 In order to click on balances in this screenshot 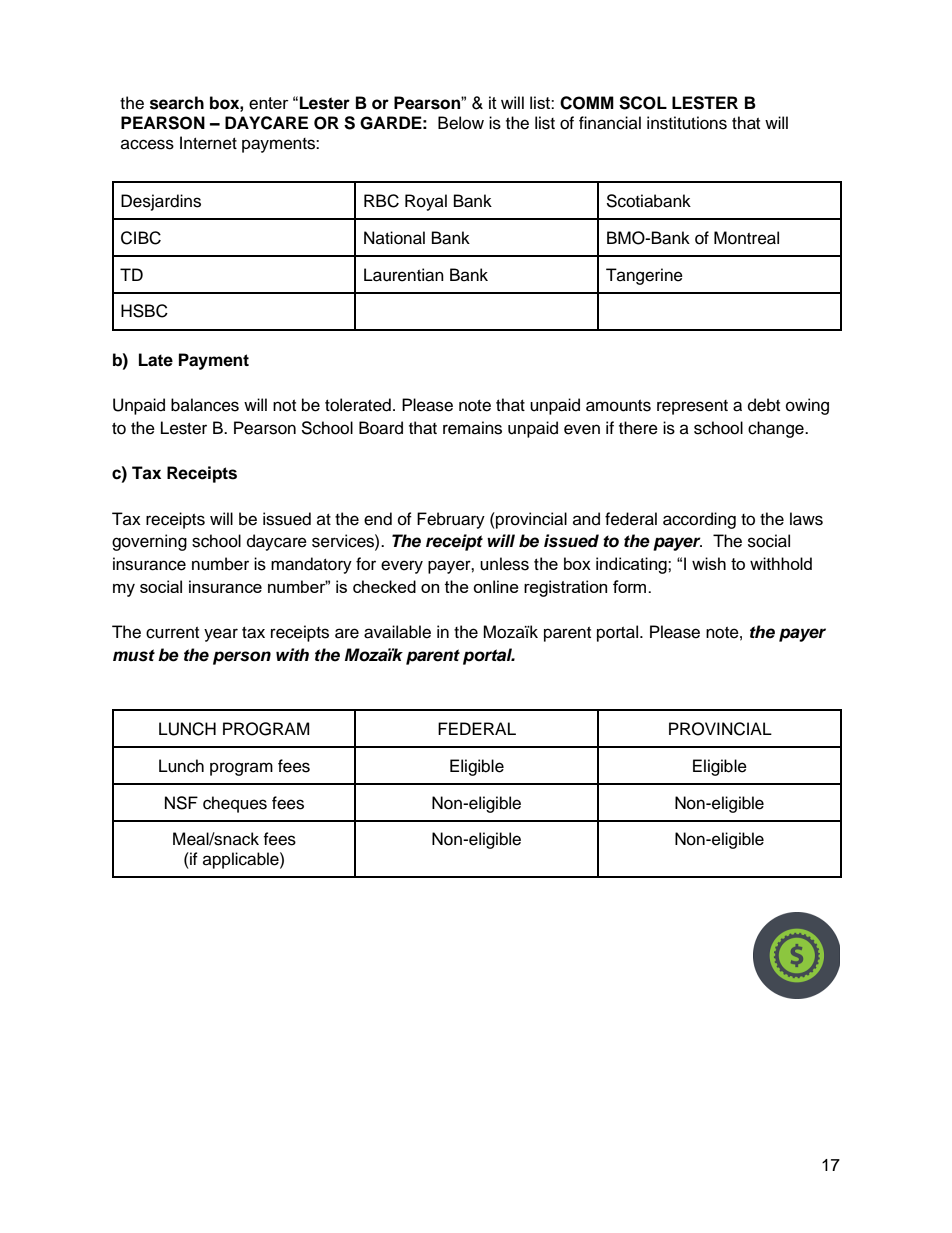, I will do `click(205, 405)`.
